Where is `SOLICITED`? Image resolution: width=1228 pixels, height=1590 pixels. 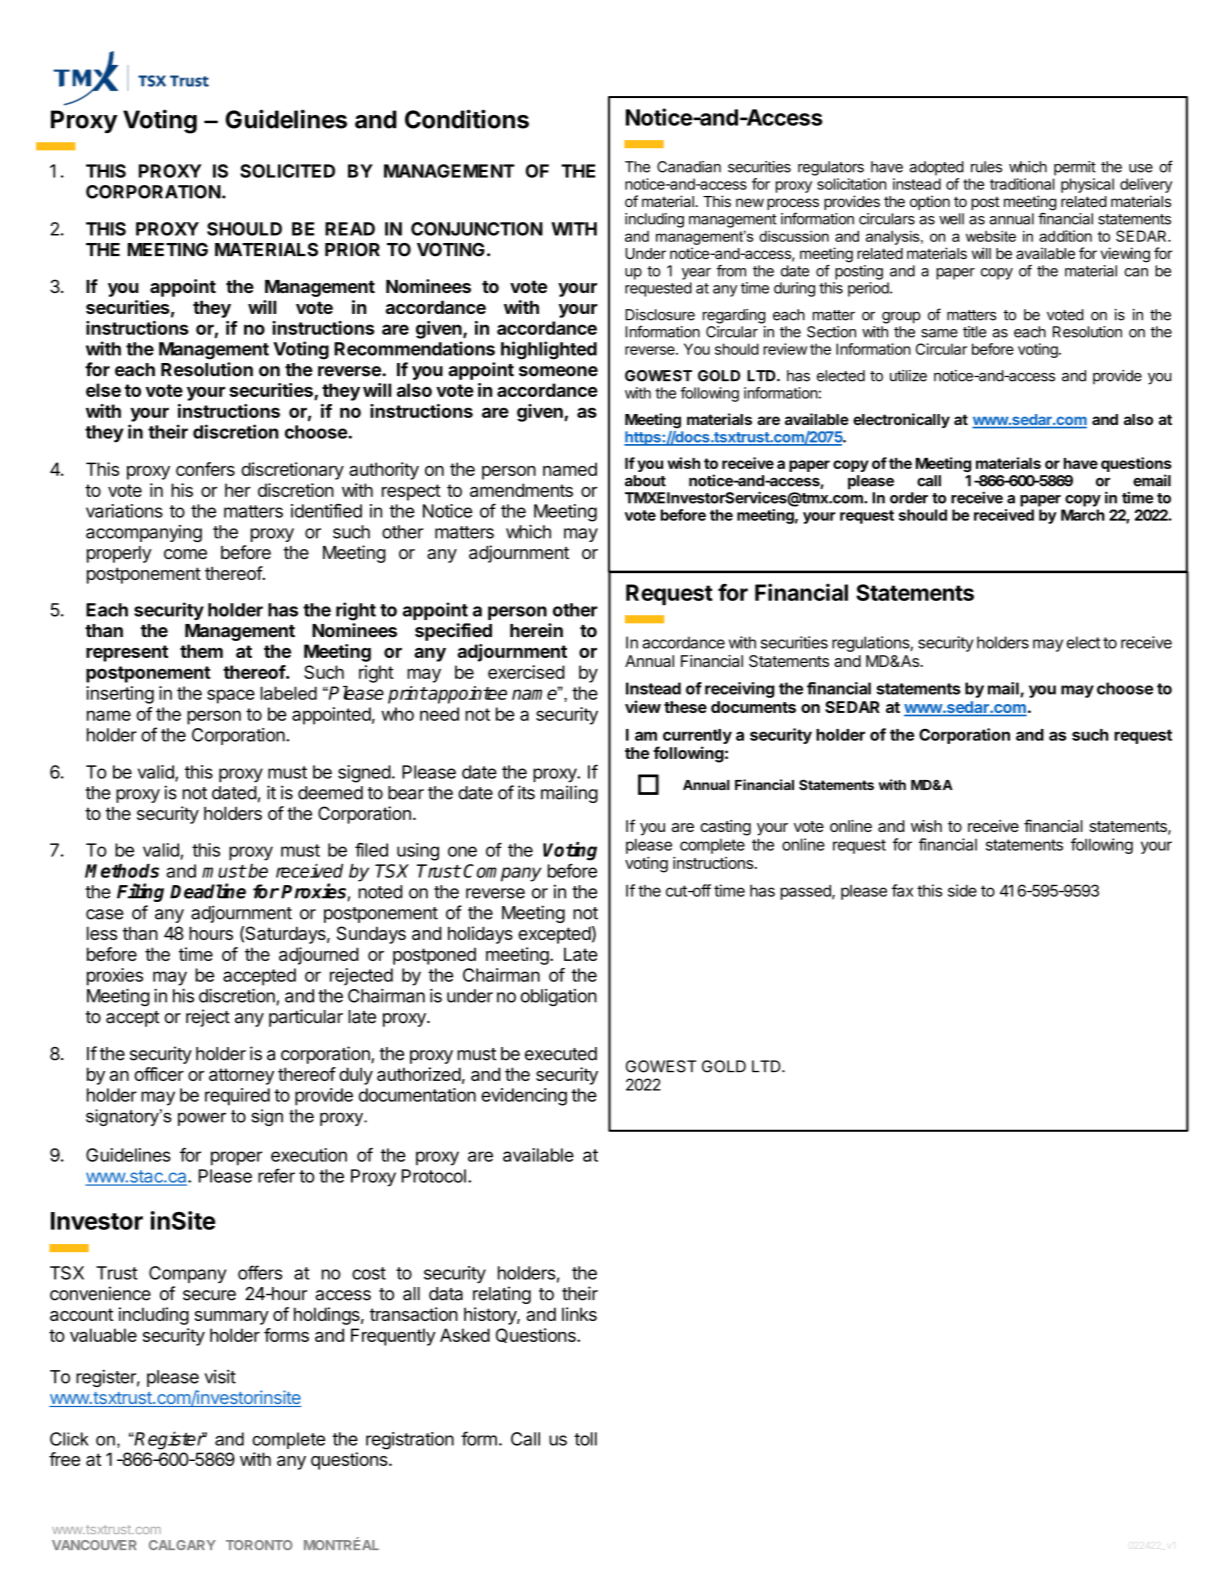
SOLICITED is located at coordinates (287, 171).
